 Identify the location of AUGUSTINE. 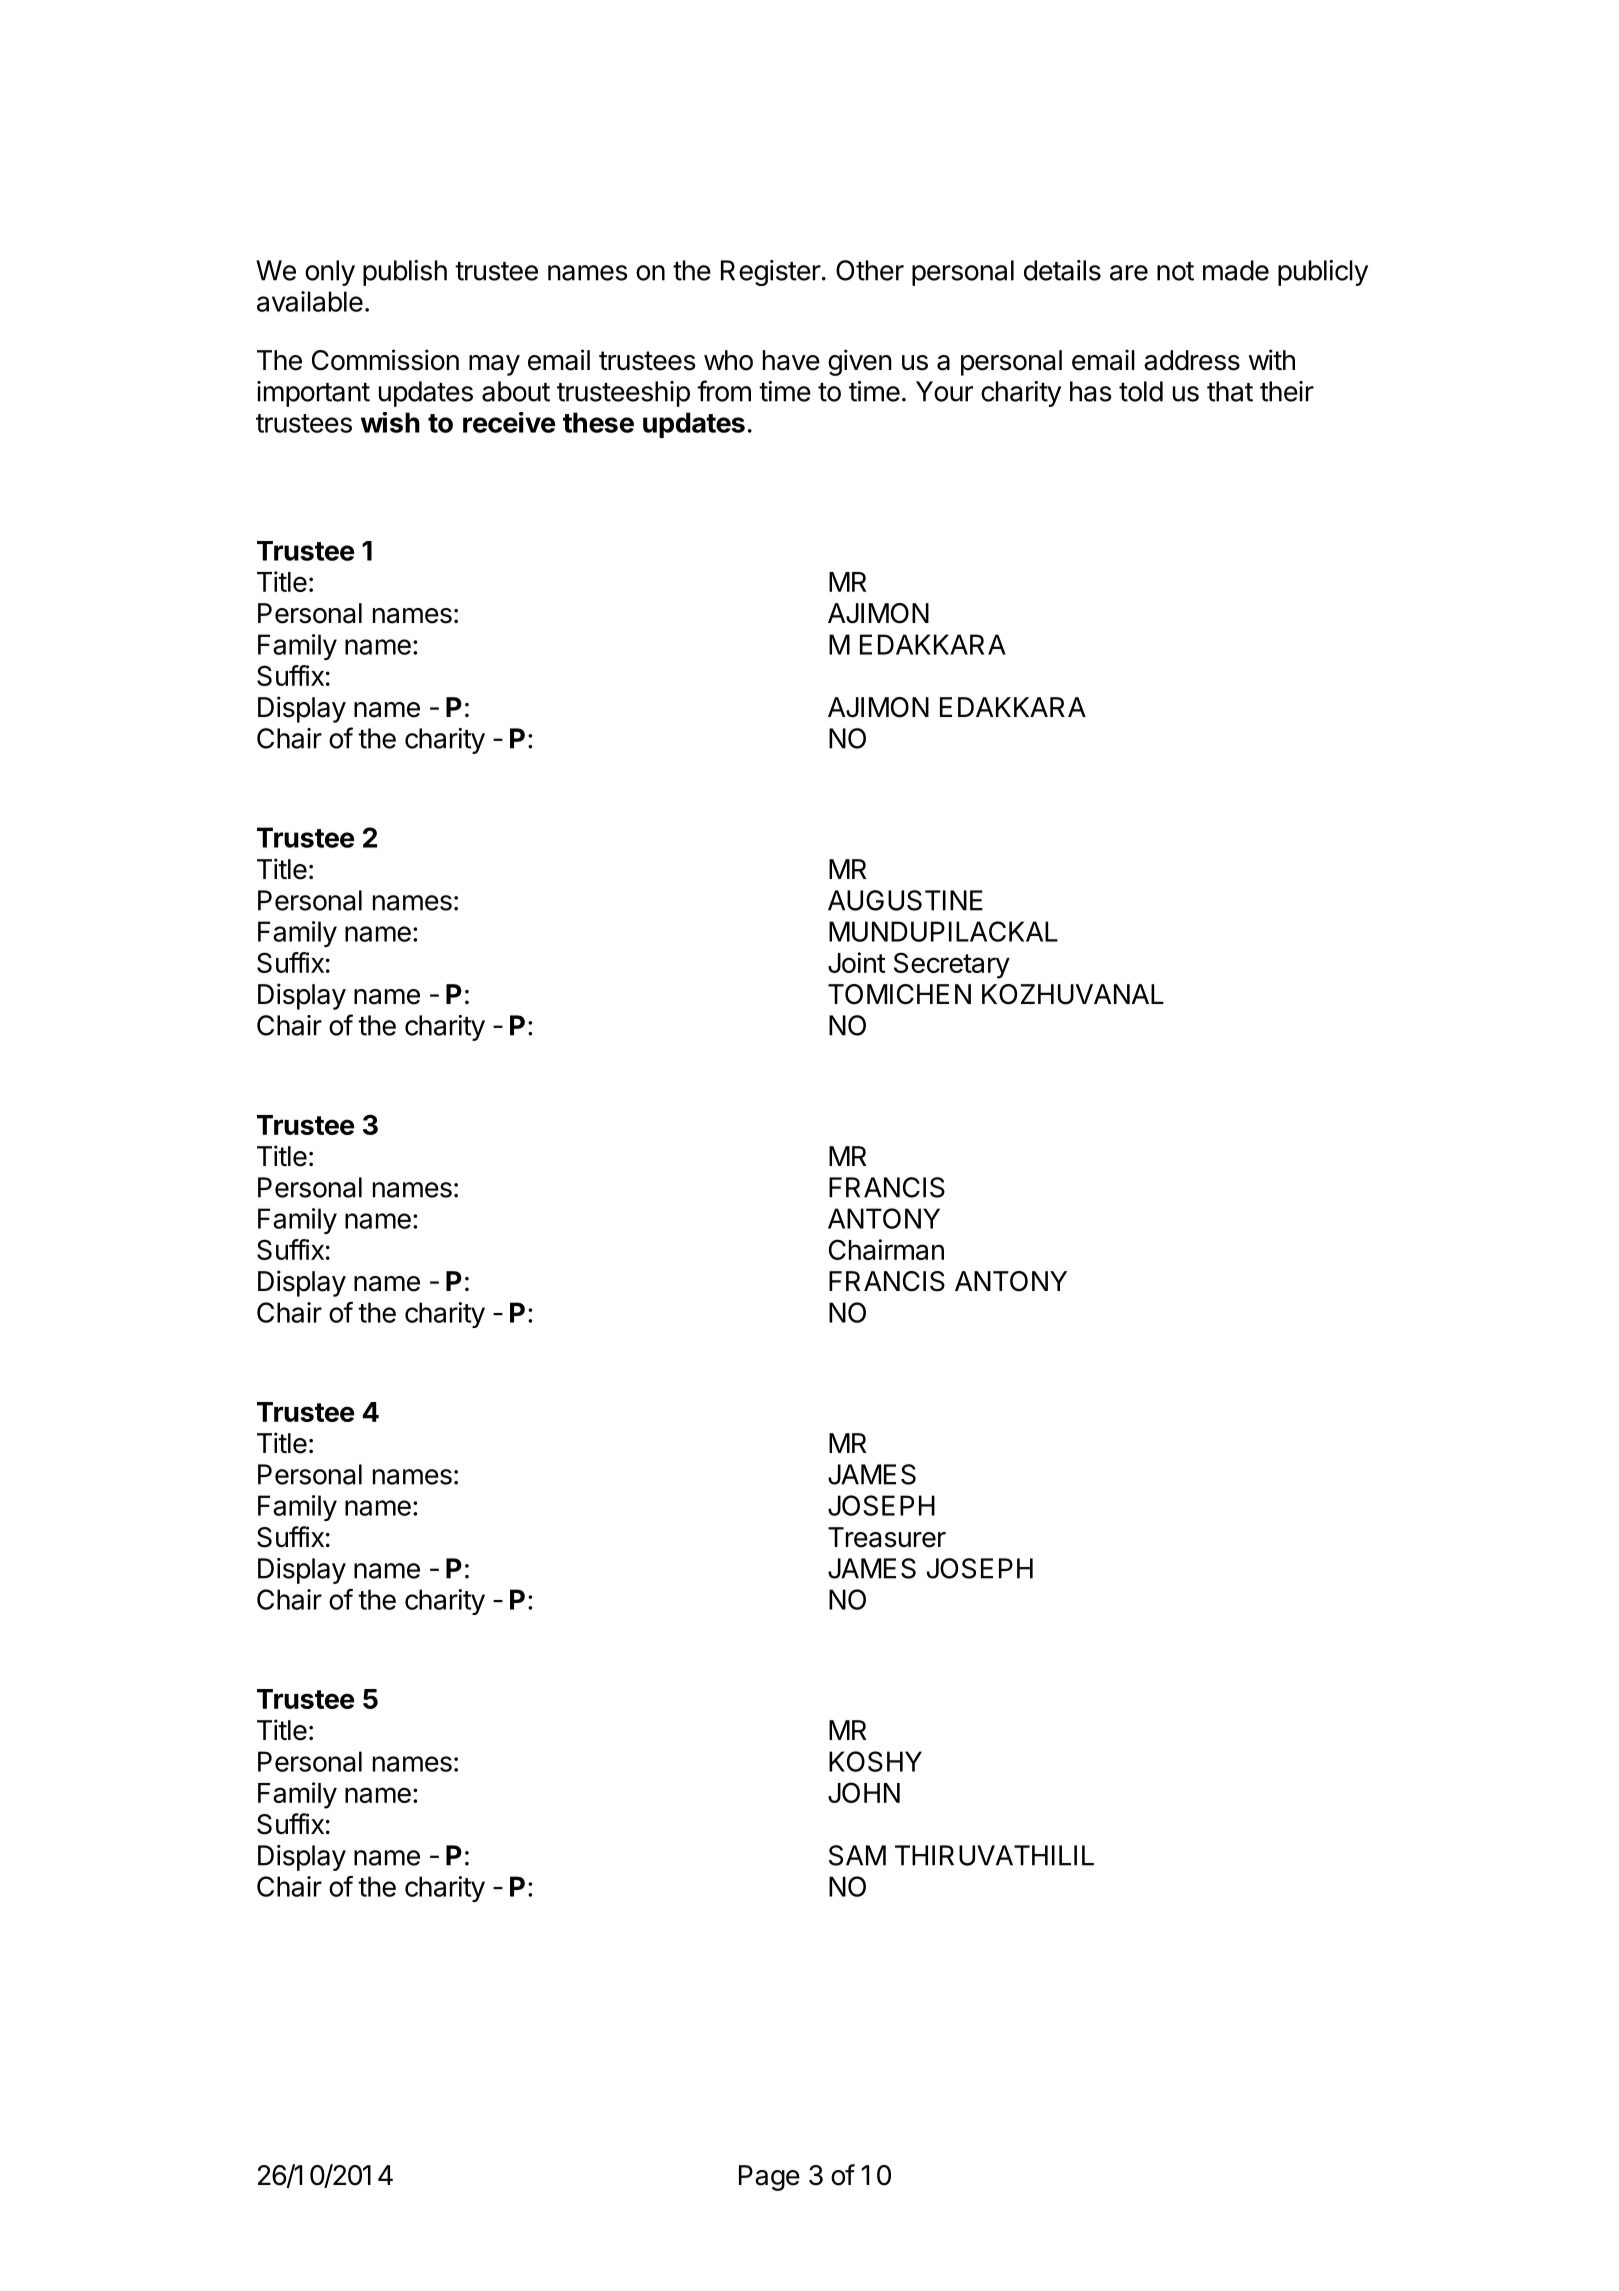
(905, 900).
